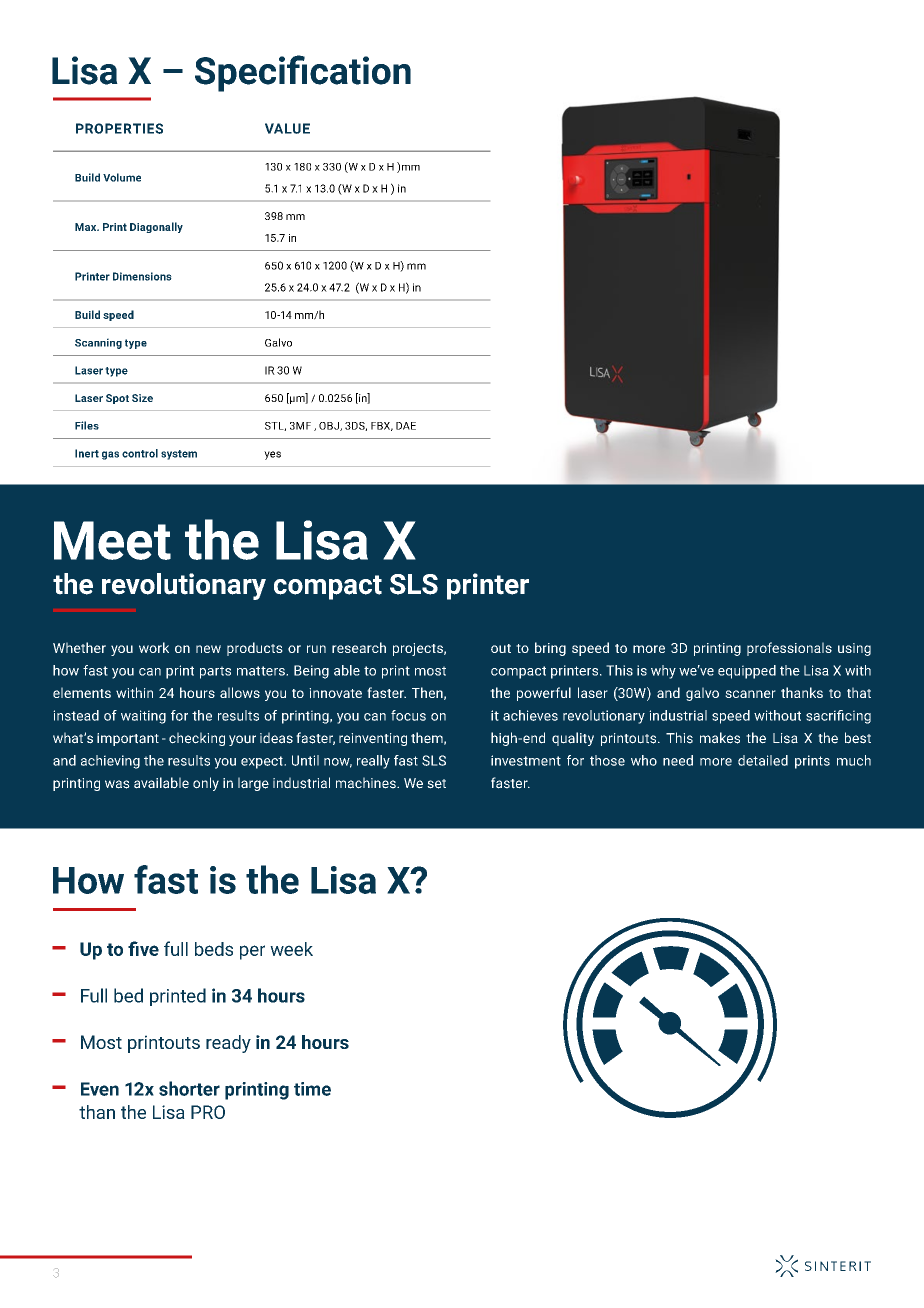  What do you see at coordinates (189, 1088) in the image?
I see `shorter` at bounding box center [189, 1088].
